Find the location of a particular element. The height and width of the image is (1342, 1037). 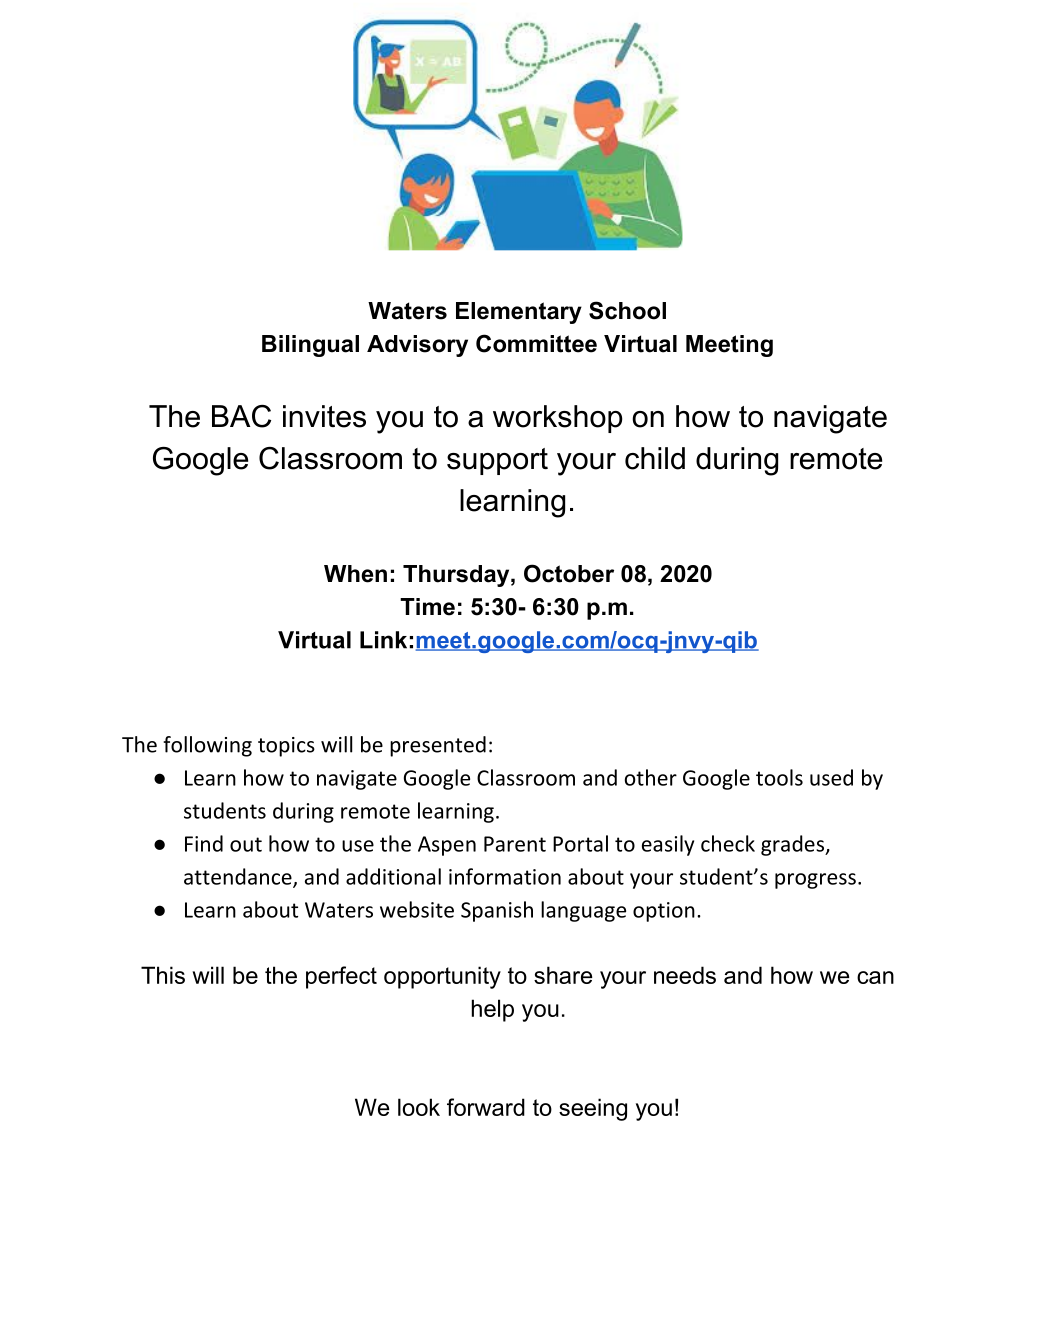

When is located at coordinates (355, 574).
